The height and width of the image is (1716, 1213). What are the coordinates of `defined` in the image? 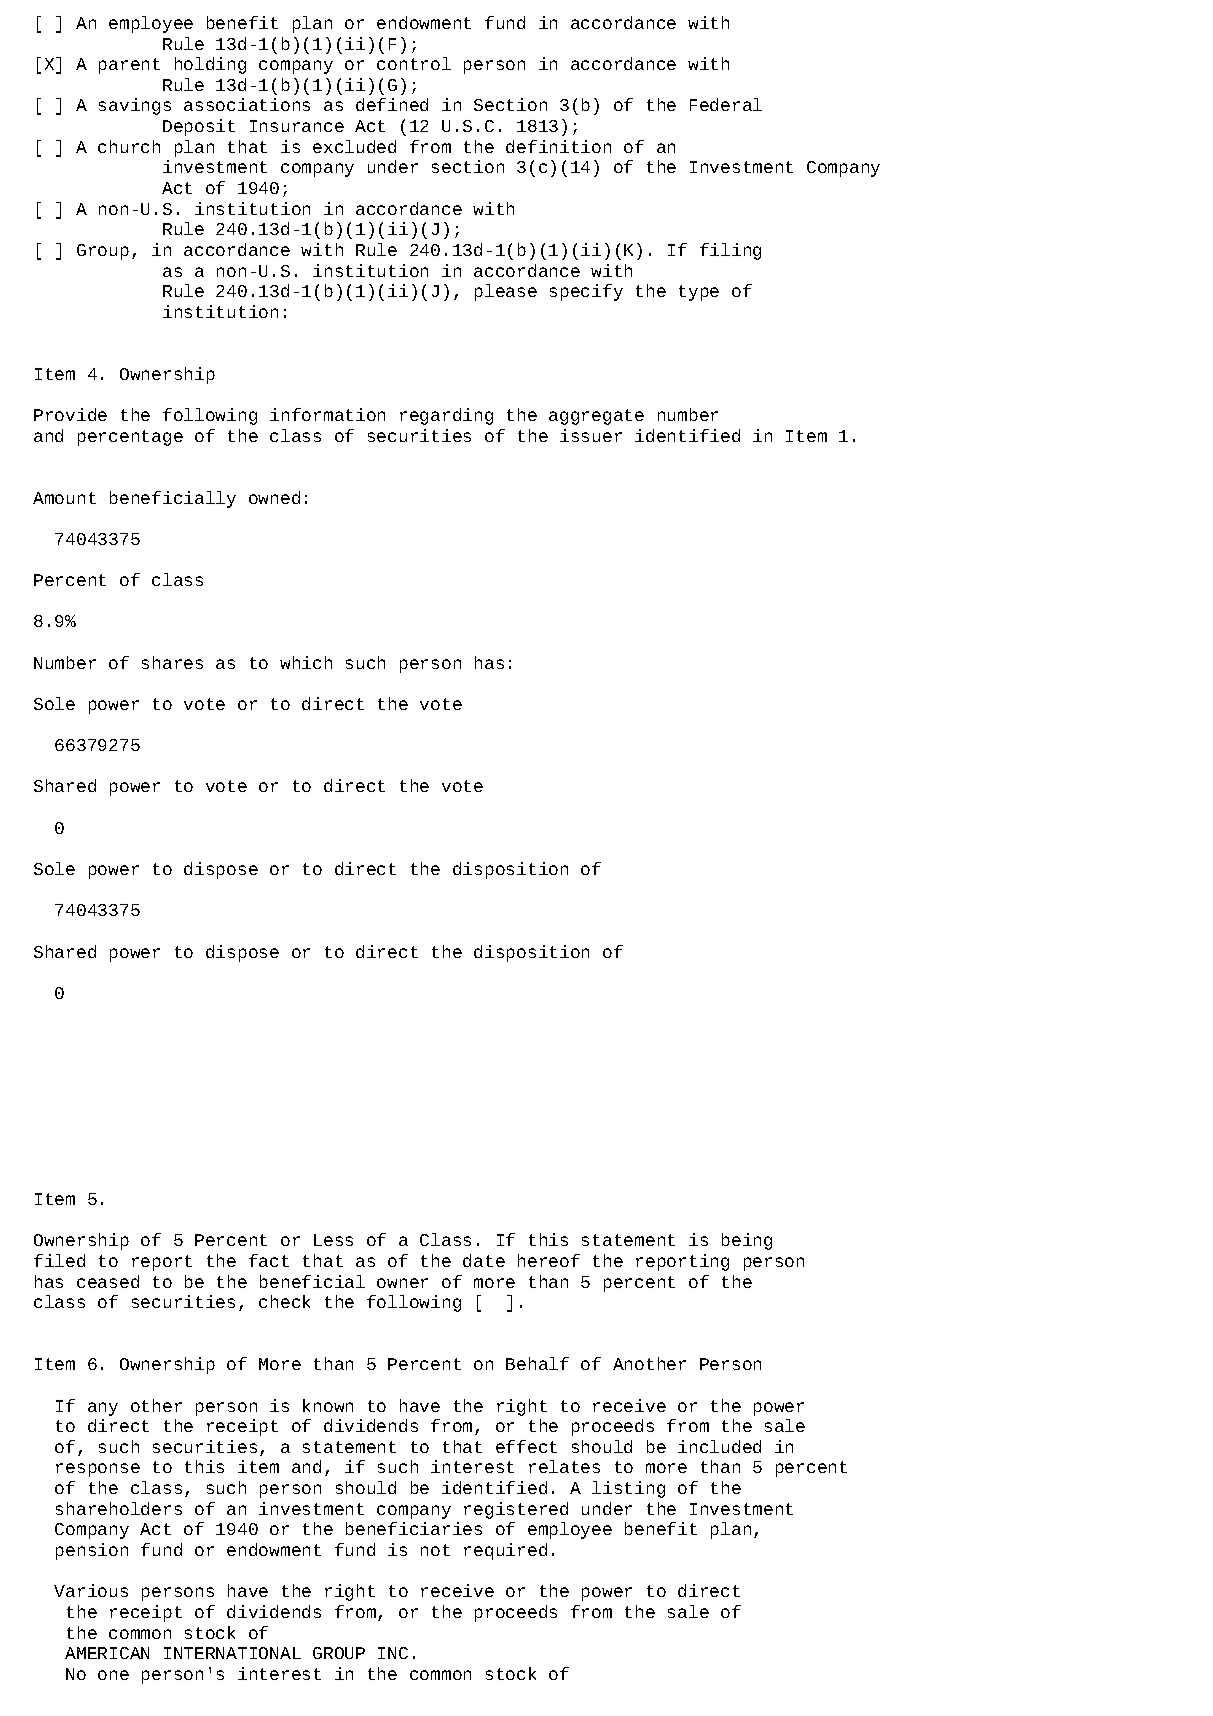 It's located at (392, 104).
